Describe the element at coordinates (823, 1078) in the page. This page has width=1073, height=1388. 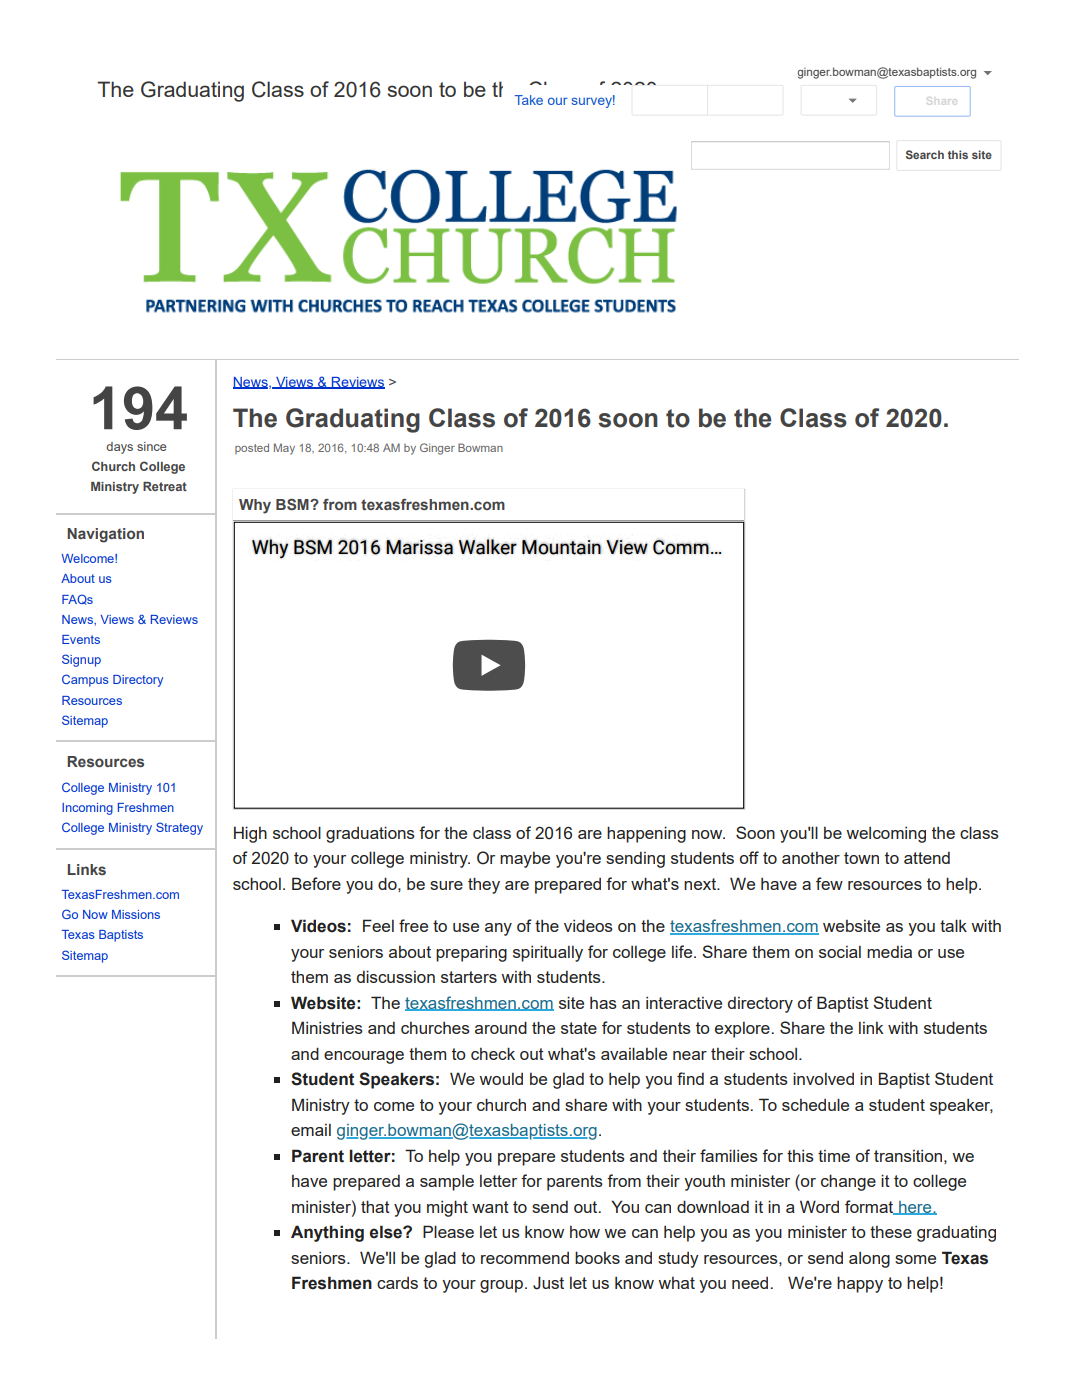
I see `involved` at that location.
